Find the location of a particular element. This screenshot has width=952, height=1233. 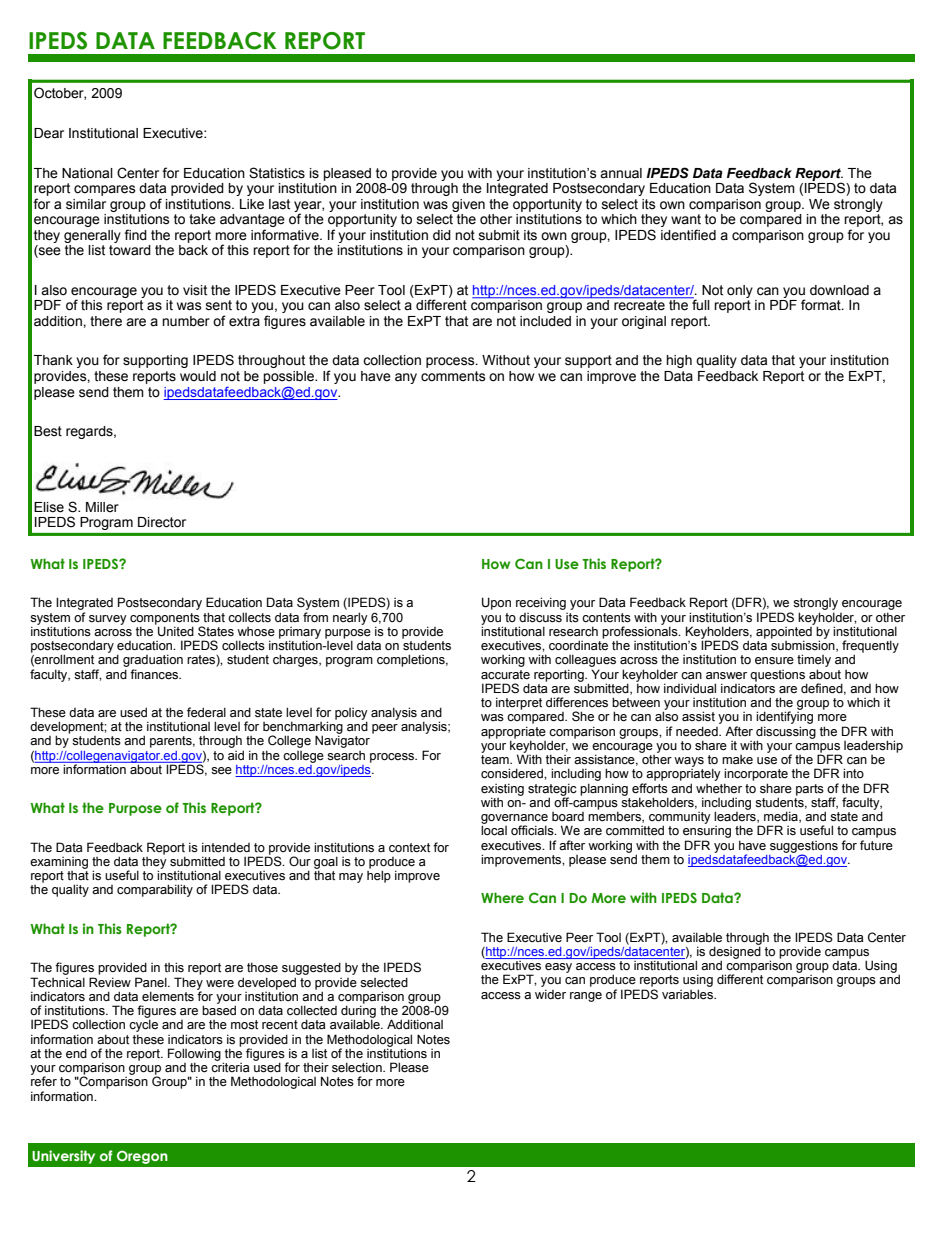

intended is located at coordinates (226, 847).
